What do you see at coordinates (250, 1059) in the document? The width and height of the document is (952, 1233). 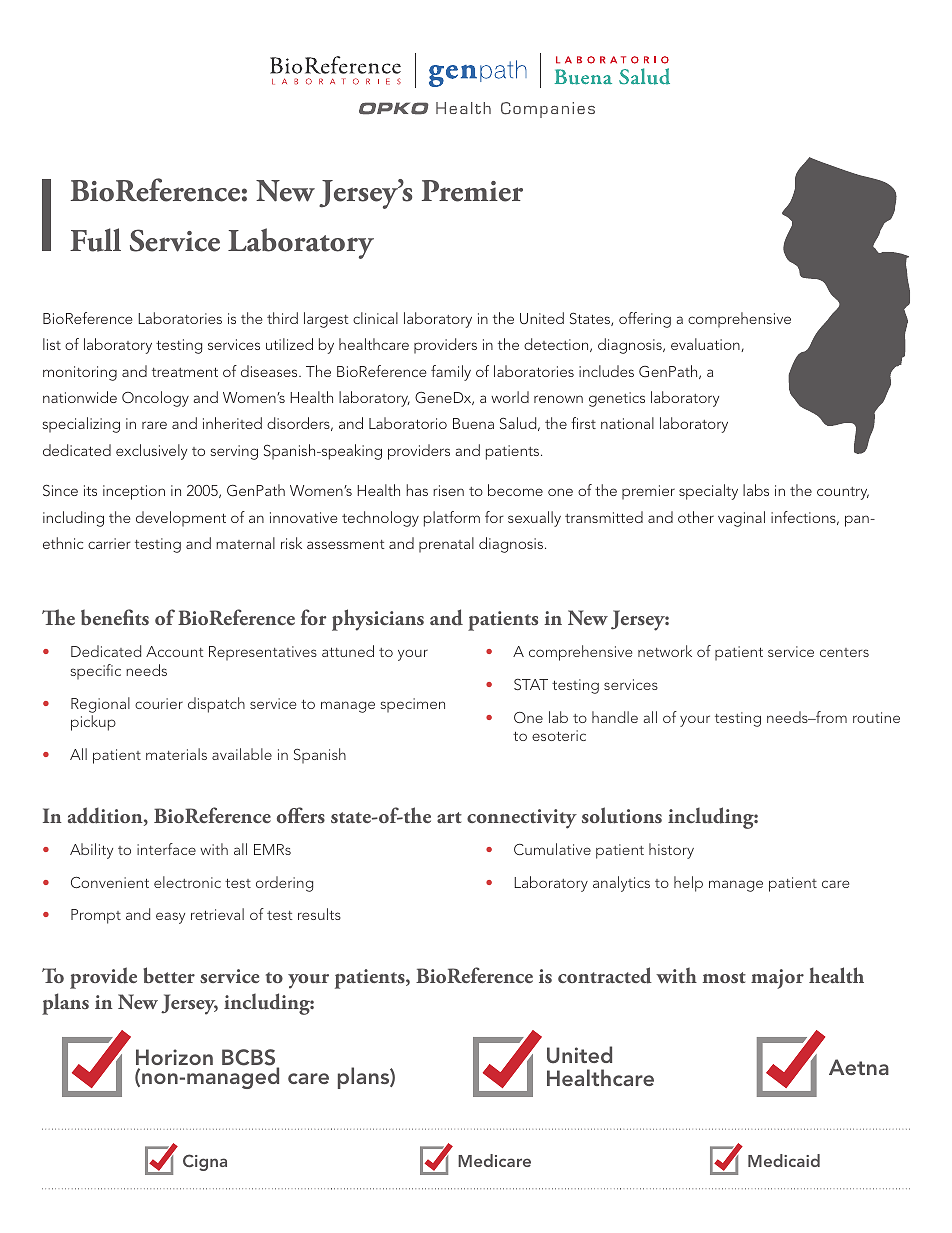 I see `BCBS` at bounding box center [250, 1059].
